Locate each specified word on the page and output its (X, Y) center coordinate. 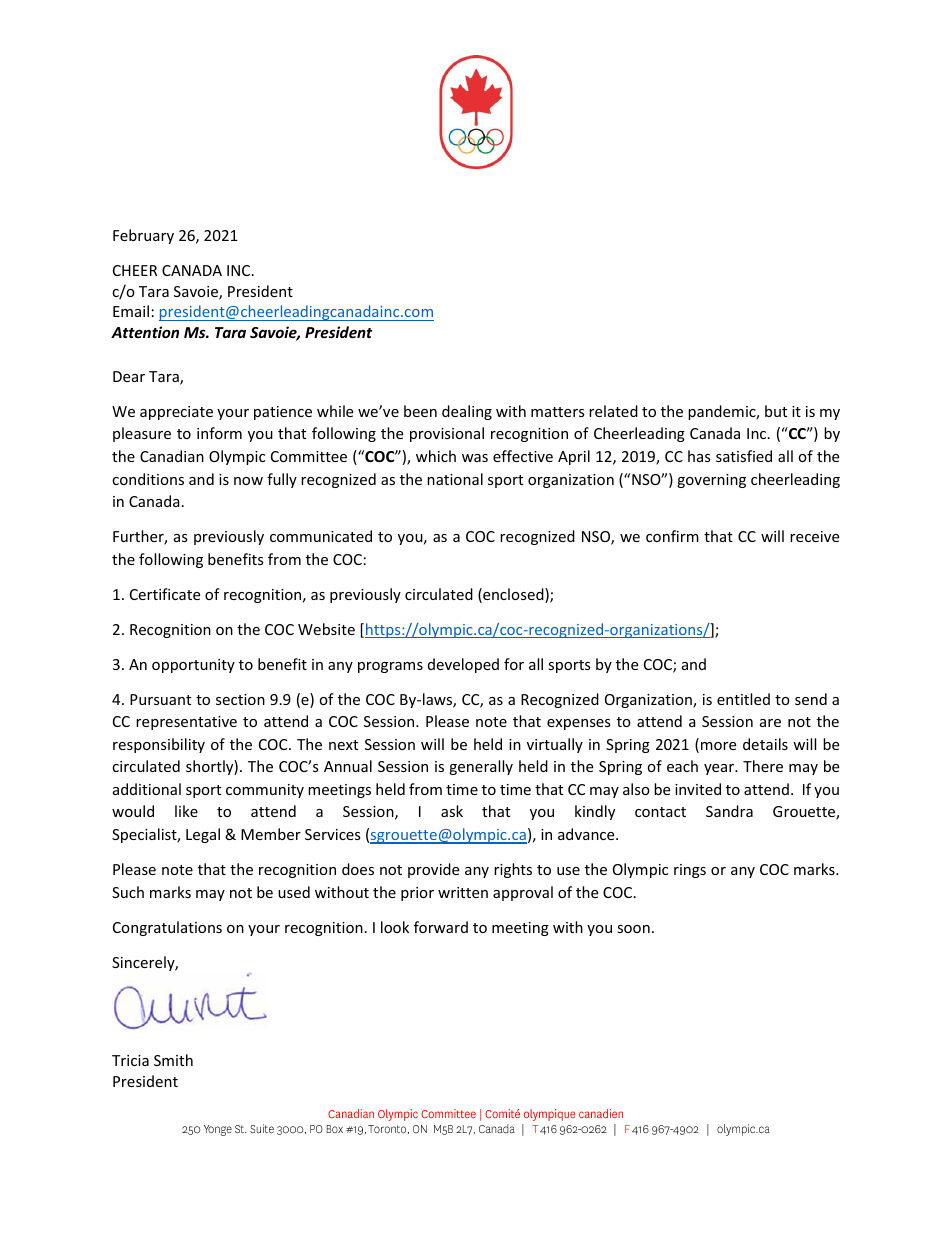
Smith (173, 1060)
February (143, 236)
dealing (467, 412)
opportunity (193, 666)
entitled (743, 699)
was (475, 458)
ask (452, 811)
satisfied (744, 456)
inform (219, 433)
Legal (203, 835)
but (776, 411)
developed (463, 665)
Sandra (729, 811)
